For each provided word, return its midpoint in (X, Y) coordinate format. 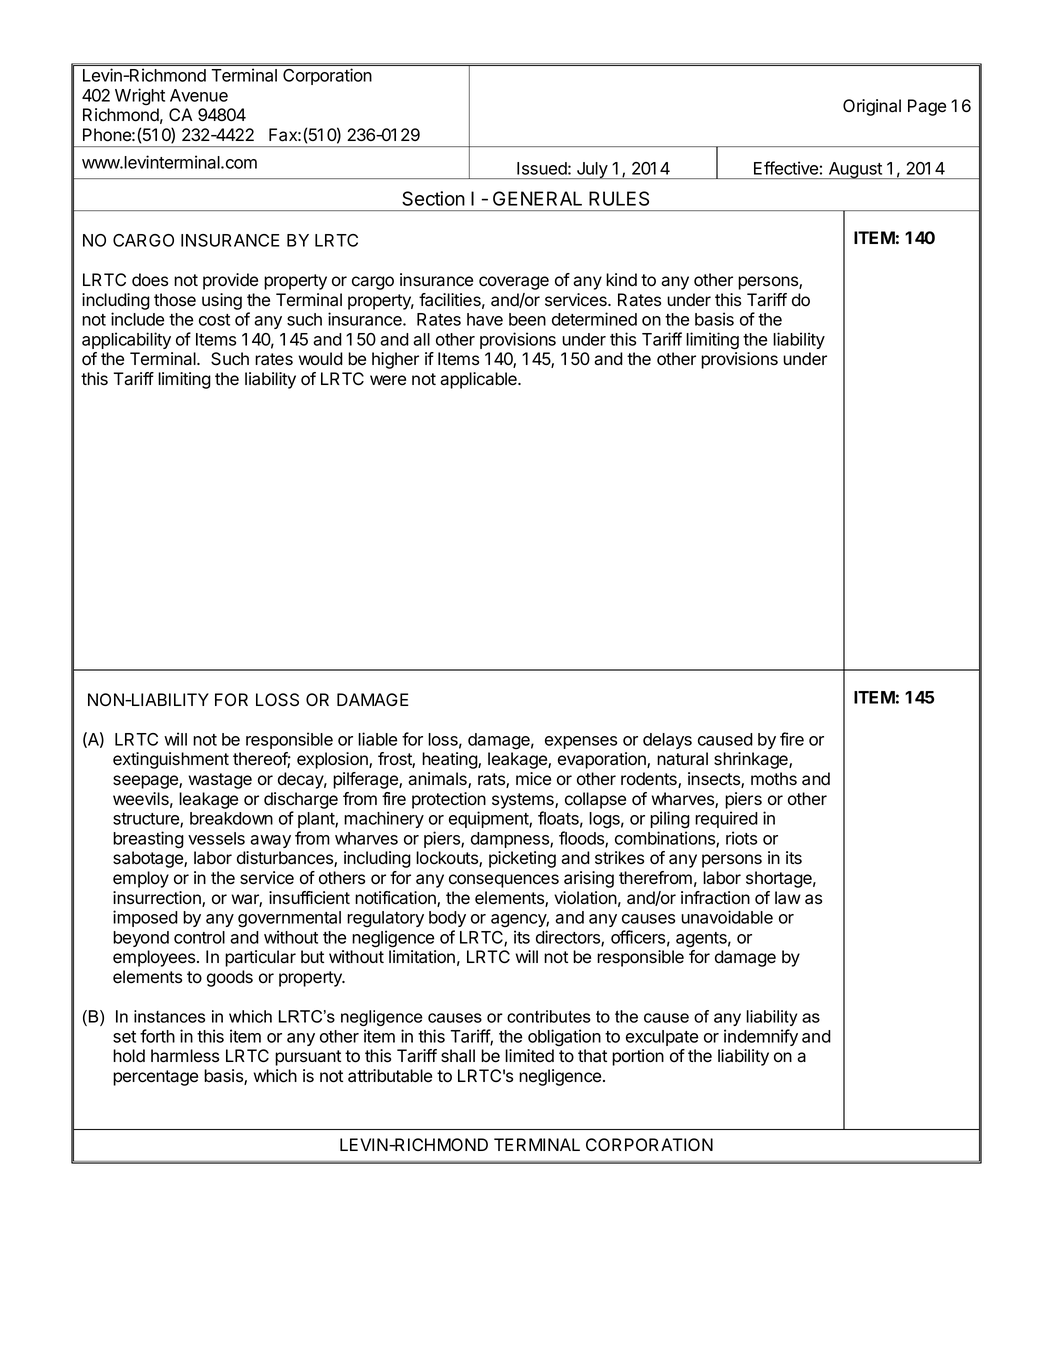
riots (741, 838)
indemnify (761, 1037)
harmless (185, 1056)
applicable (479, 380)
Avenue (199, 95)
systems (524, 801)
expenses (581, 742)
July (592, 170)
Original (872, 107)
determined (594, 319)
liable (377, 739)
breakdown (231, 818)
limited (529, 1056)
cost (214, 320)
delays (667, 741)
